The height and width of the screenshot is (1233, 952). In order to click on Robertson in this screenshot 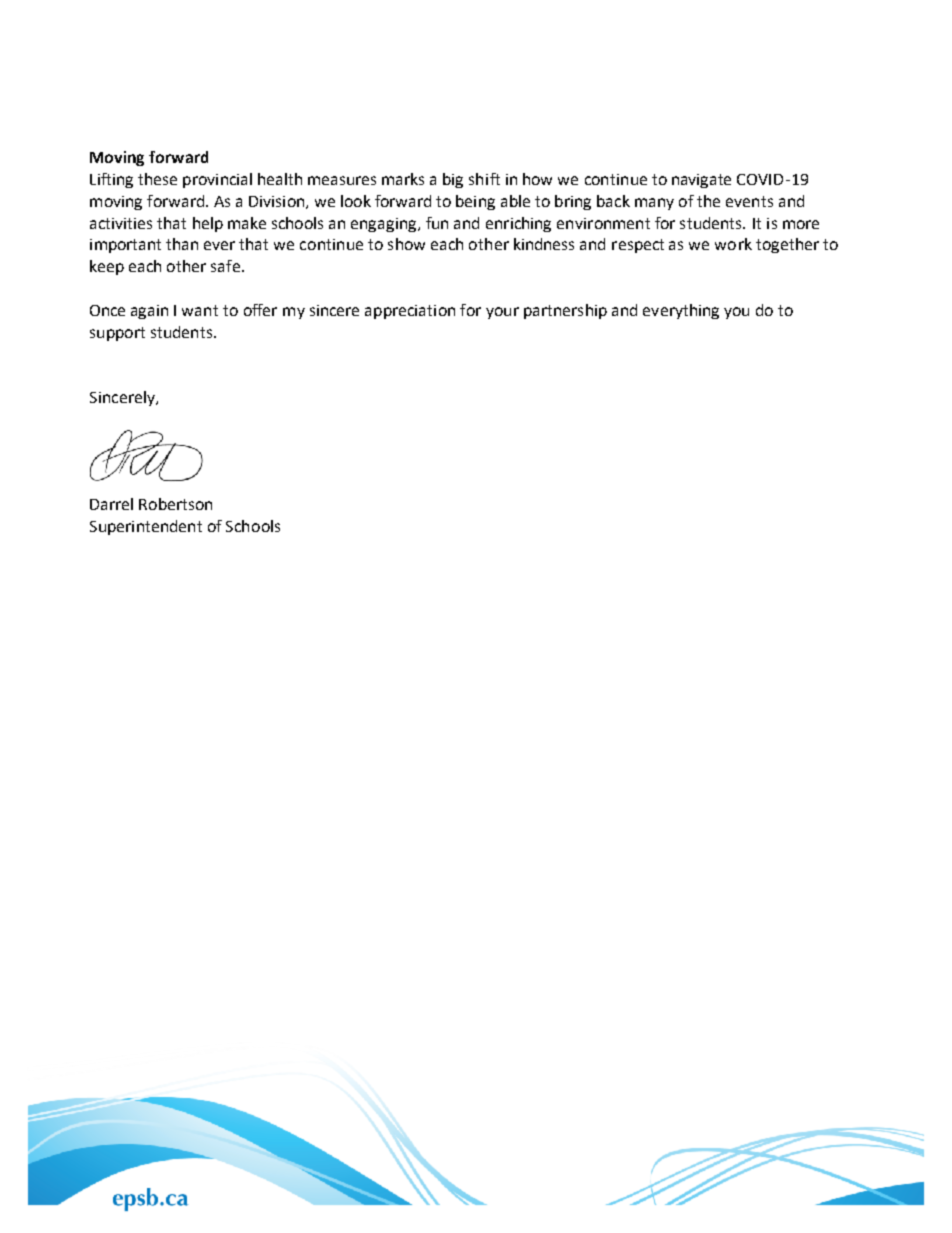, I will do `click(175, 504)`.
